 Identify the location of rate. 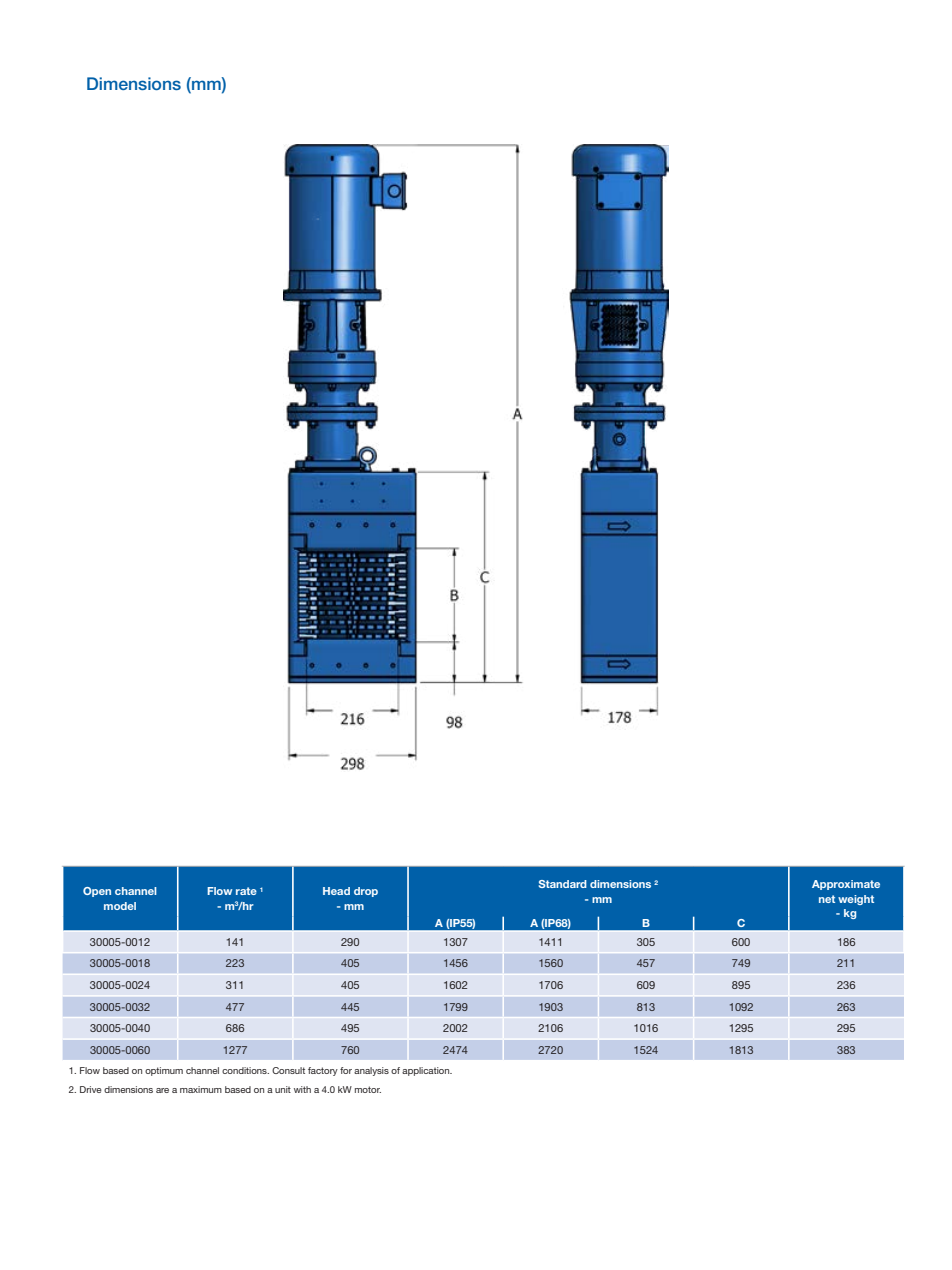
(246, 891).
